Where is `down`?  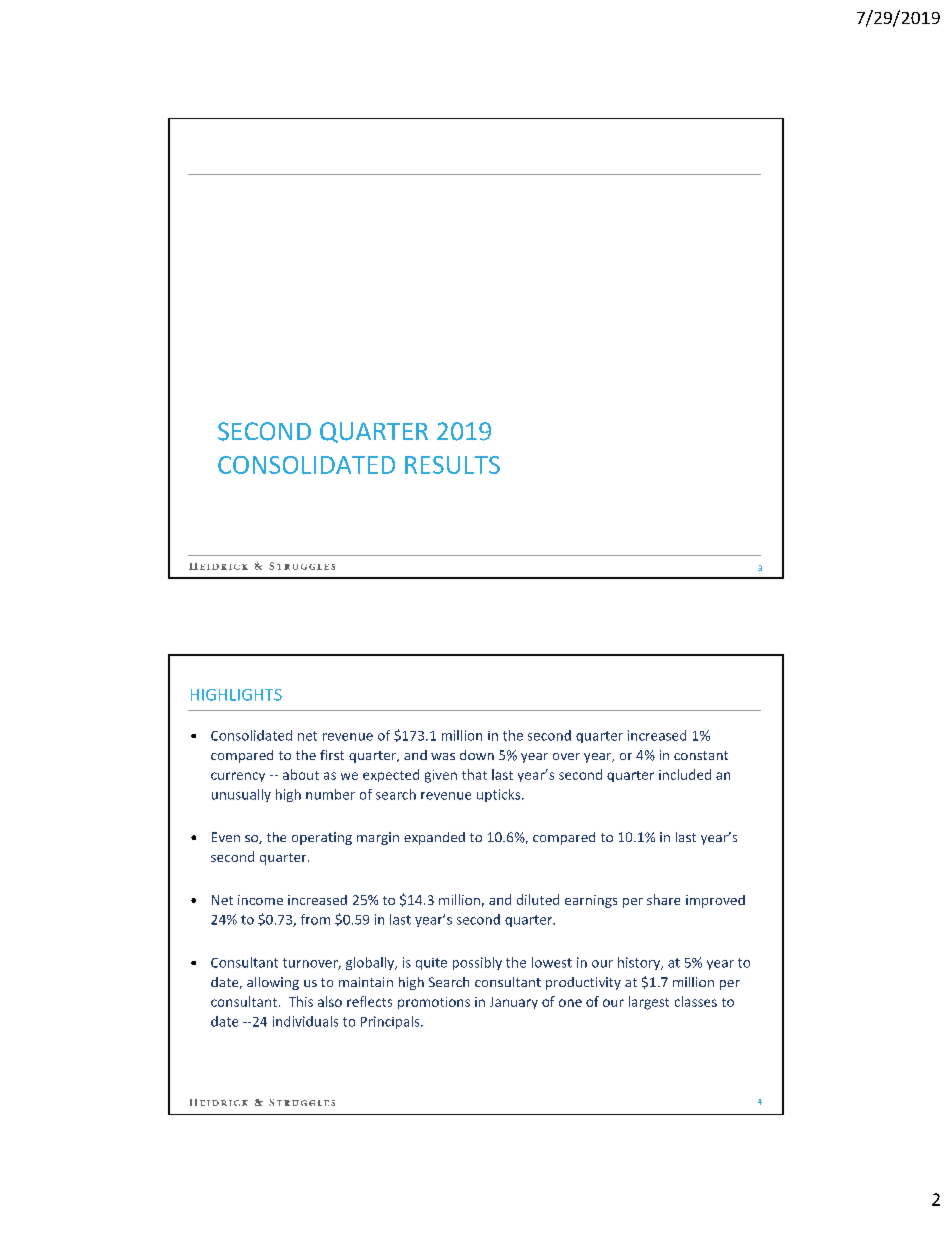 down is located at coordinates (477, 755).
